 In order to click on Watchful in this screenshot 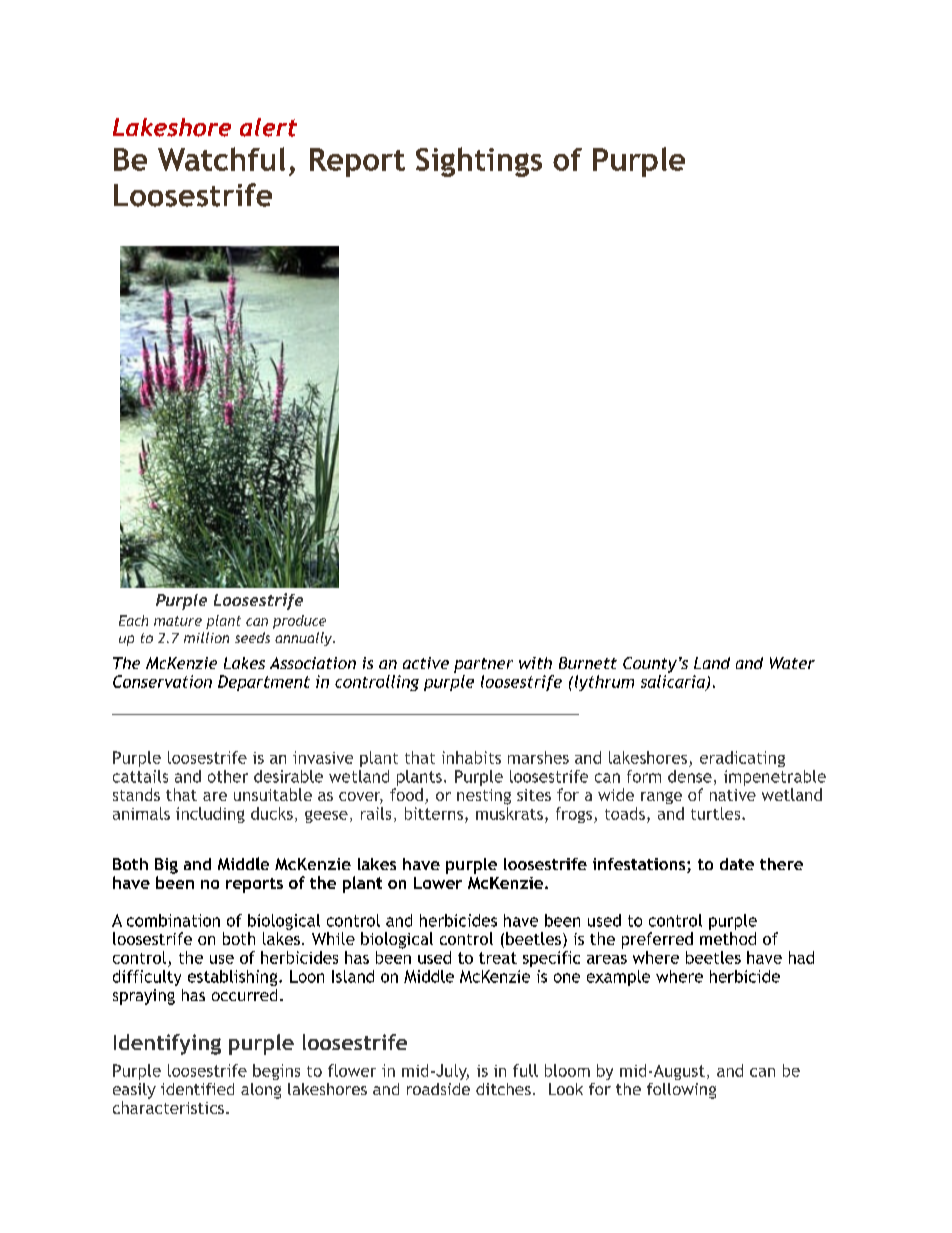, I will do `click(221, 159)`.
